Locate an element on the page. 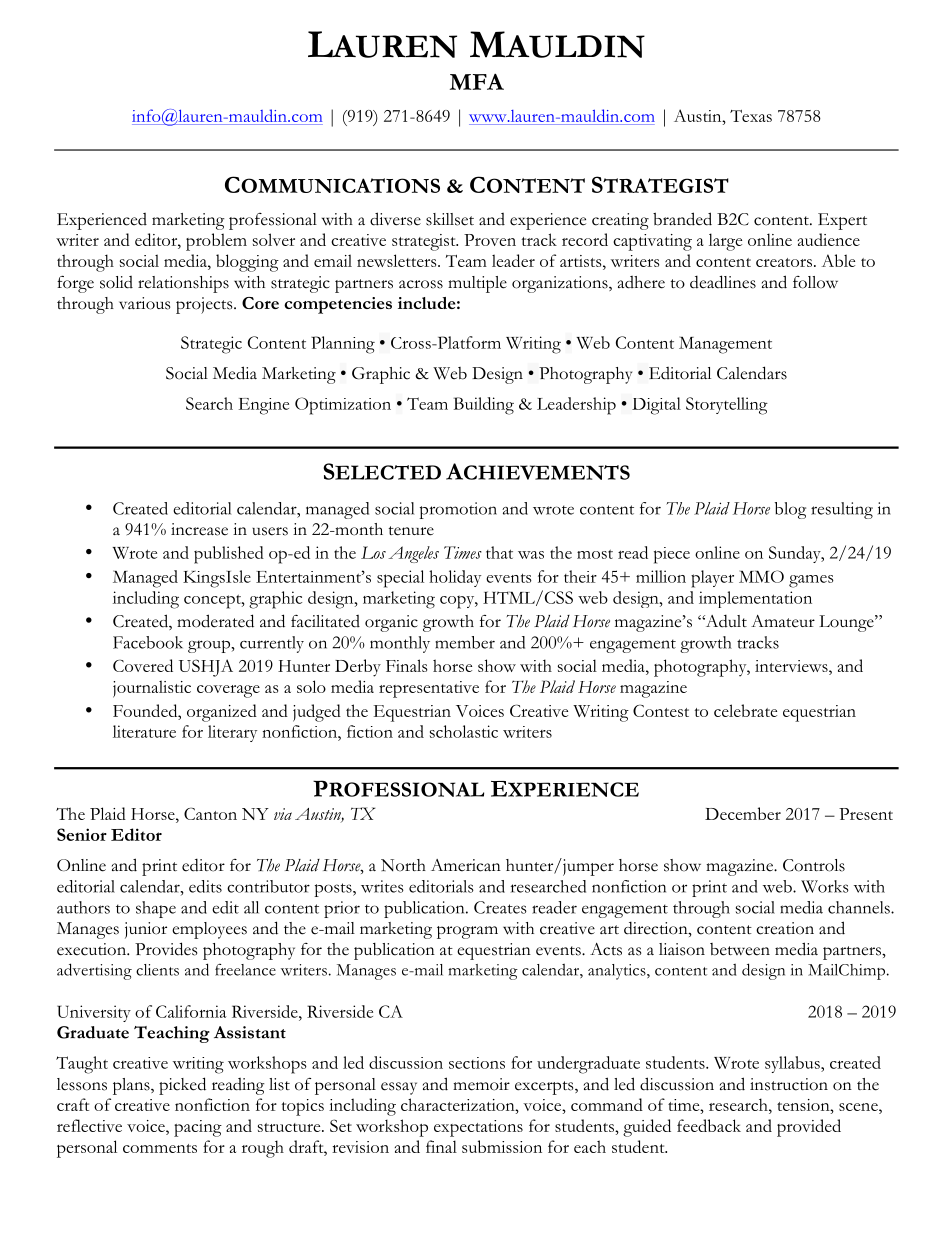  Texas is located at coordinates (751, 116).
